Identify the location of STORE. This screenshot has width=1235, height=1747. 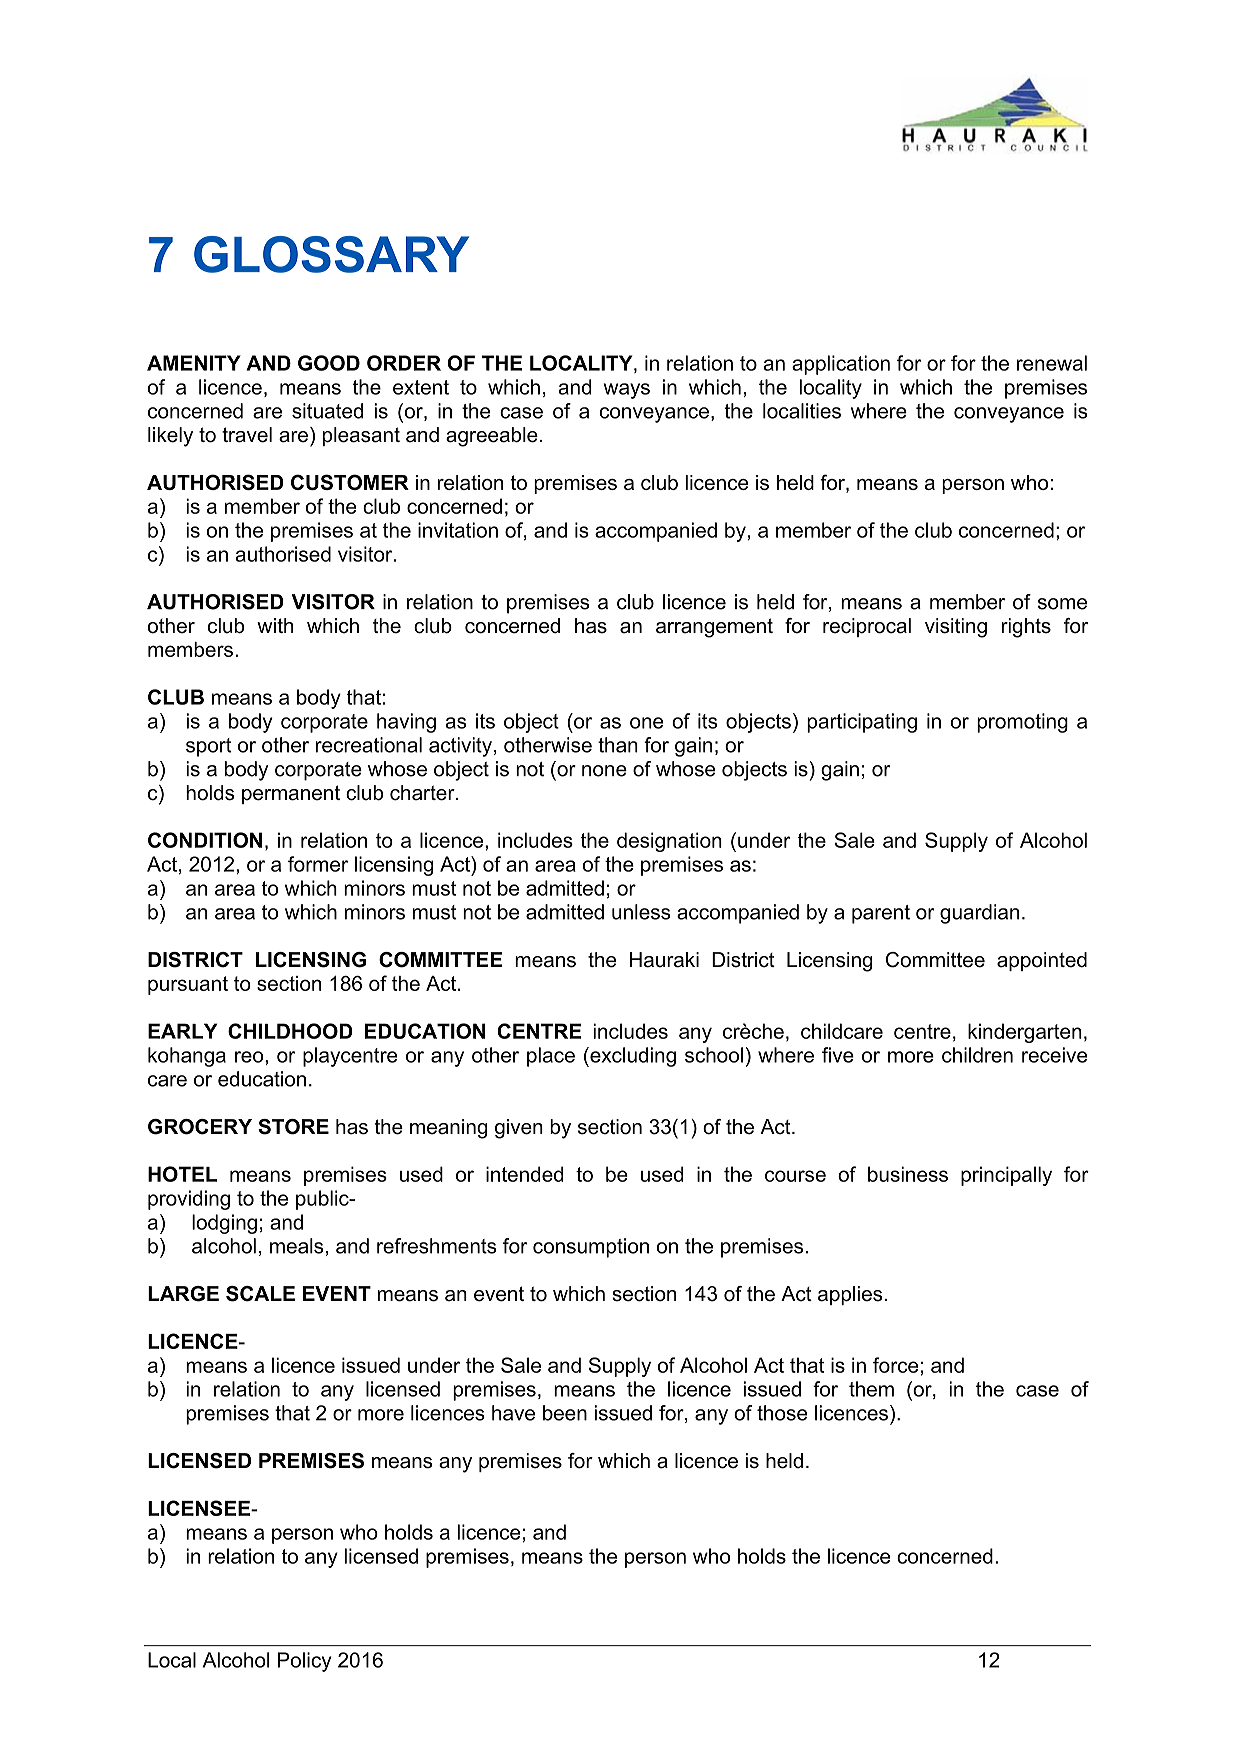
(293, 1127).
